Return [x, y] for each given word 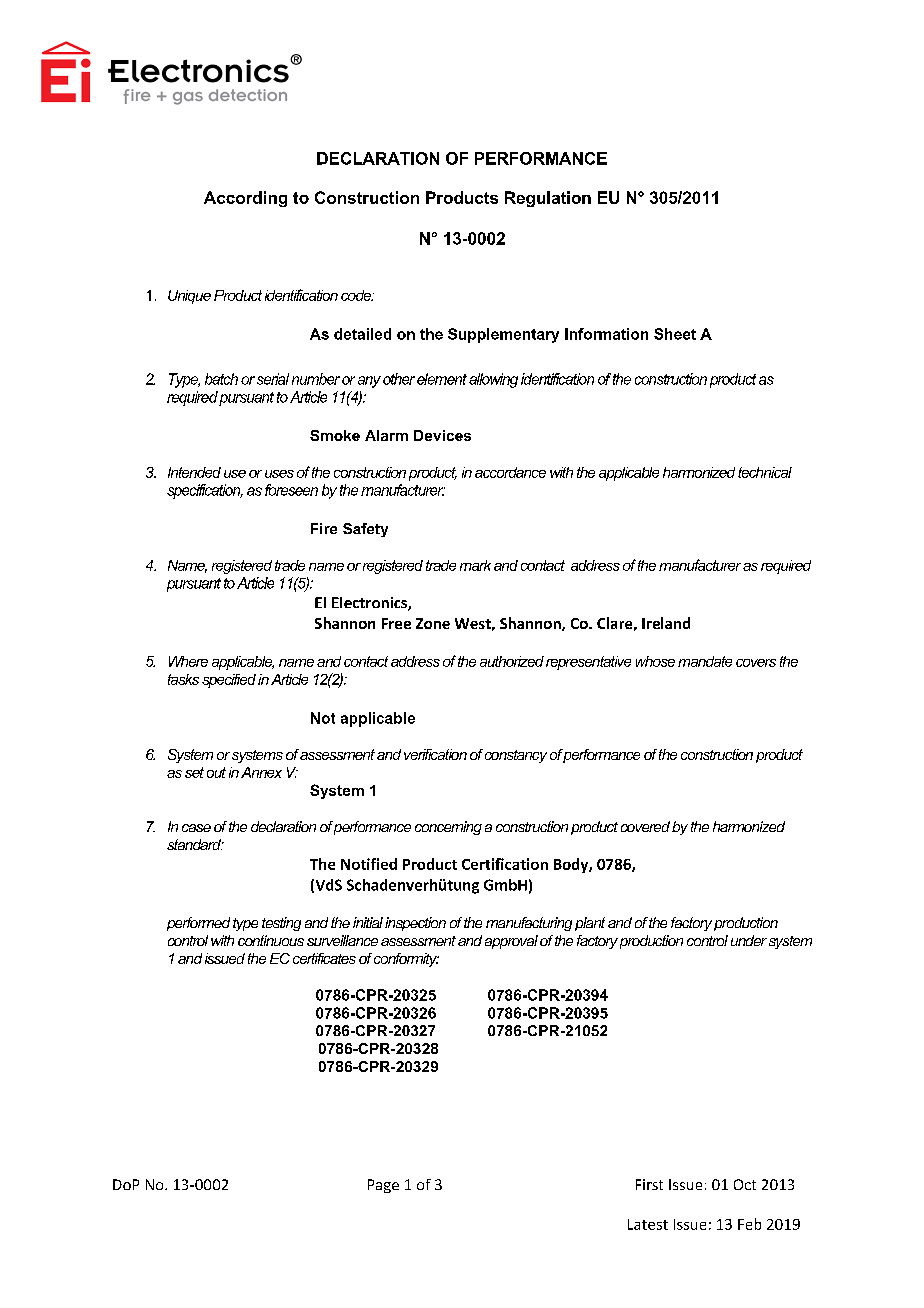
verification [435, 754]
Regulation [548, 199]
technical [765, 472]
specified [229, 681]
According [245, 199]
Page [383, 1186]
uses [279, 474]
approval [511, 942]
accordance [510, 472]
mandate [705, 661]
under [749, 940]
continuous [271, 940]
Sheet [675, 334]
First [649, 1184]
